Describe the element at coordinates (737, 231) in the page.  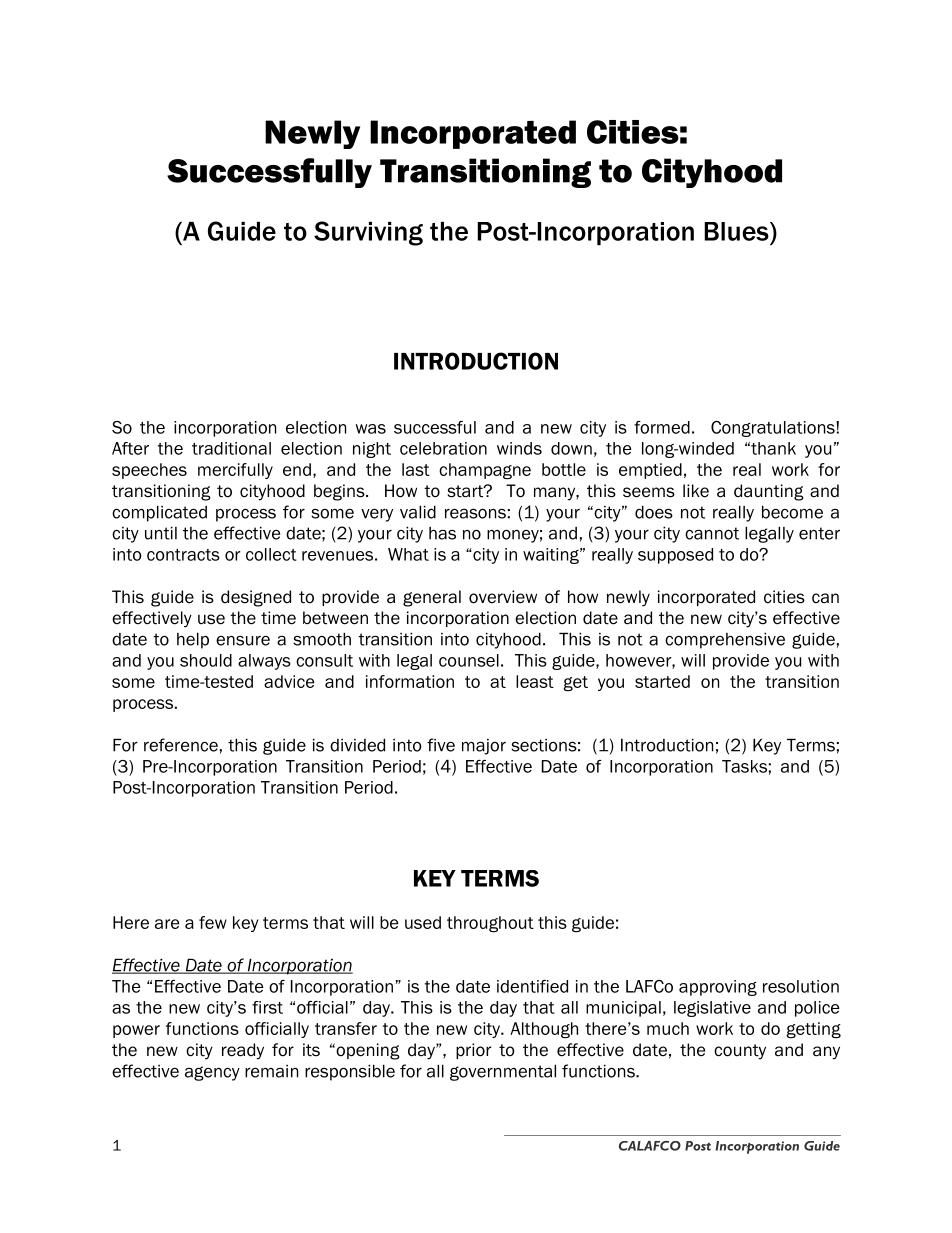
I see `Blues` at that location.
